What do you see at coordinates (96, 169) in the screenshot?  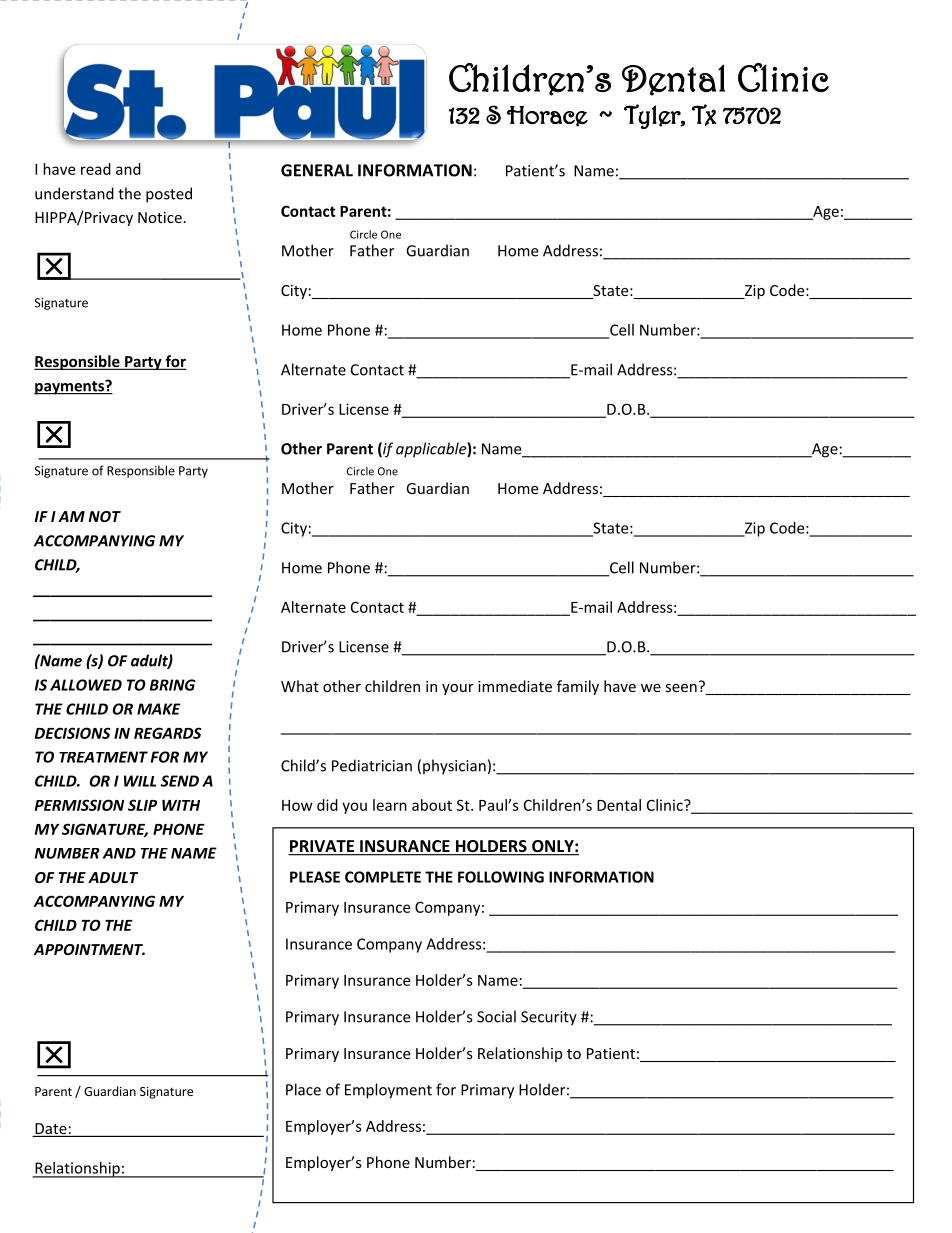 I see `read` at bounding box center [96, 169].
